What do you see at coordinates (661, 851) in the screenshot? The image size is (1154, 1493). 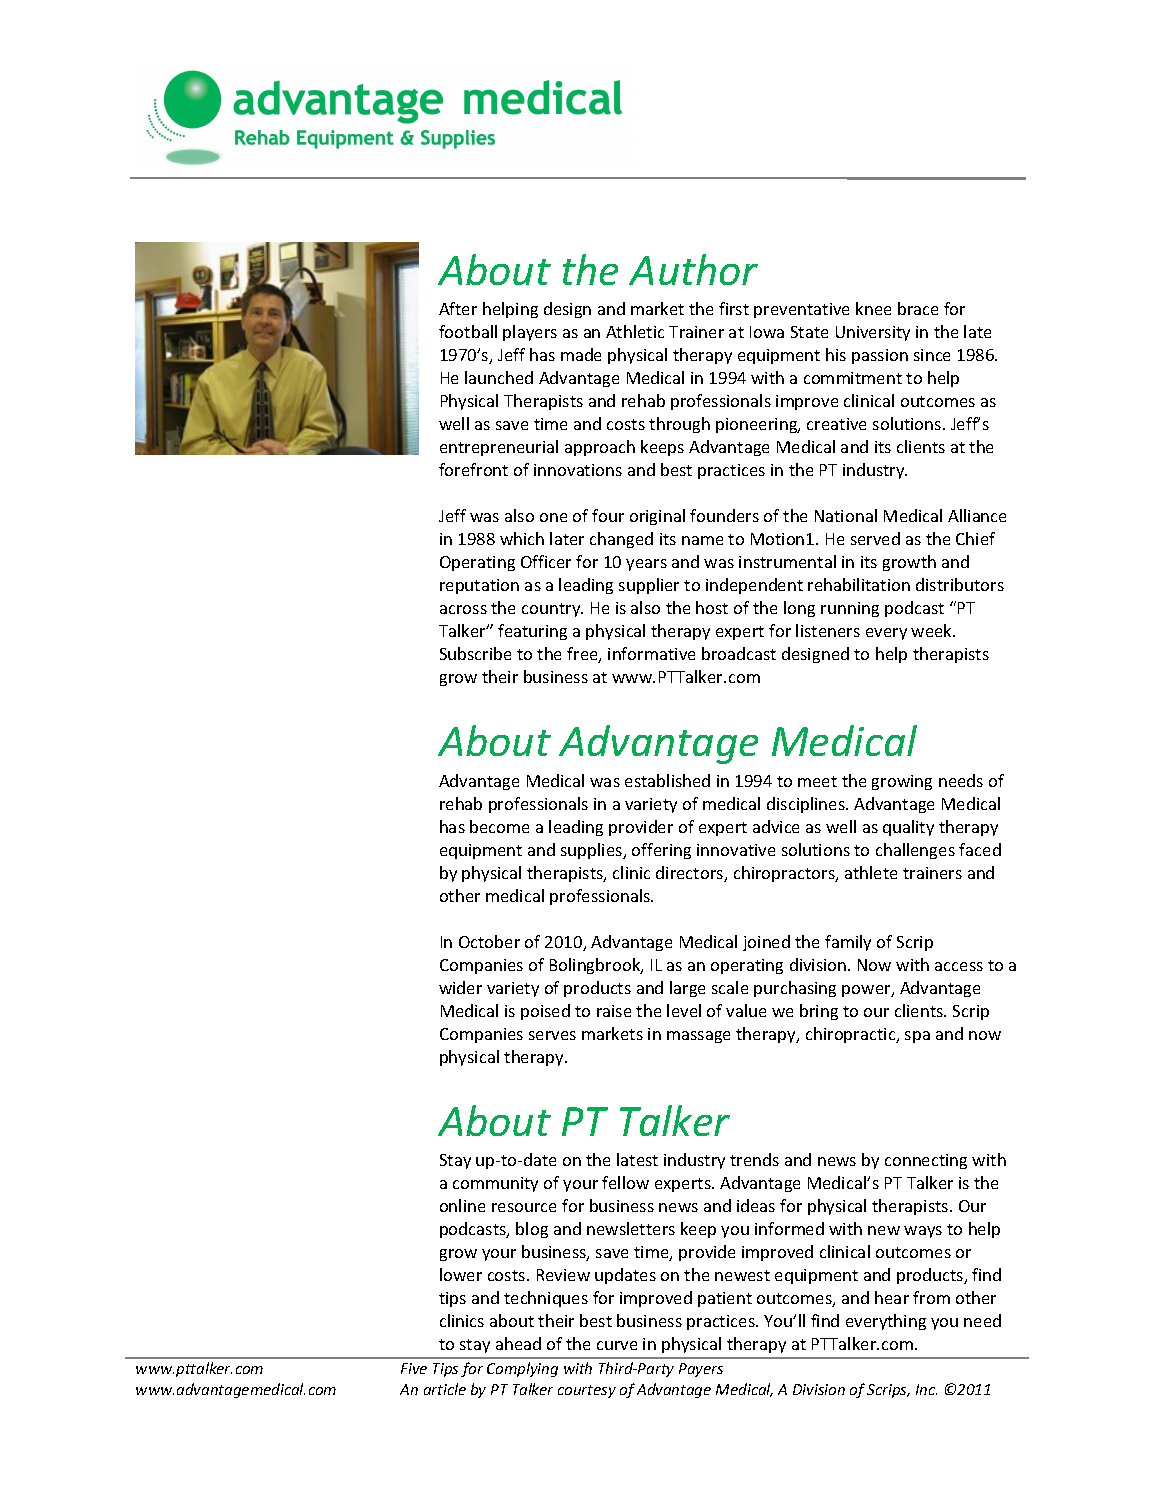 I see `offering` at bounding box center [661, 851].
